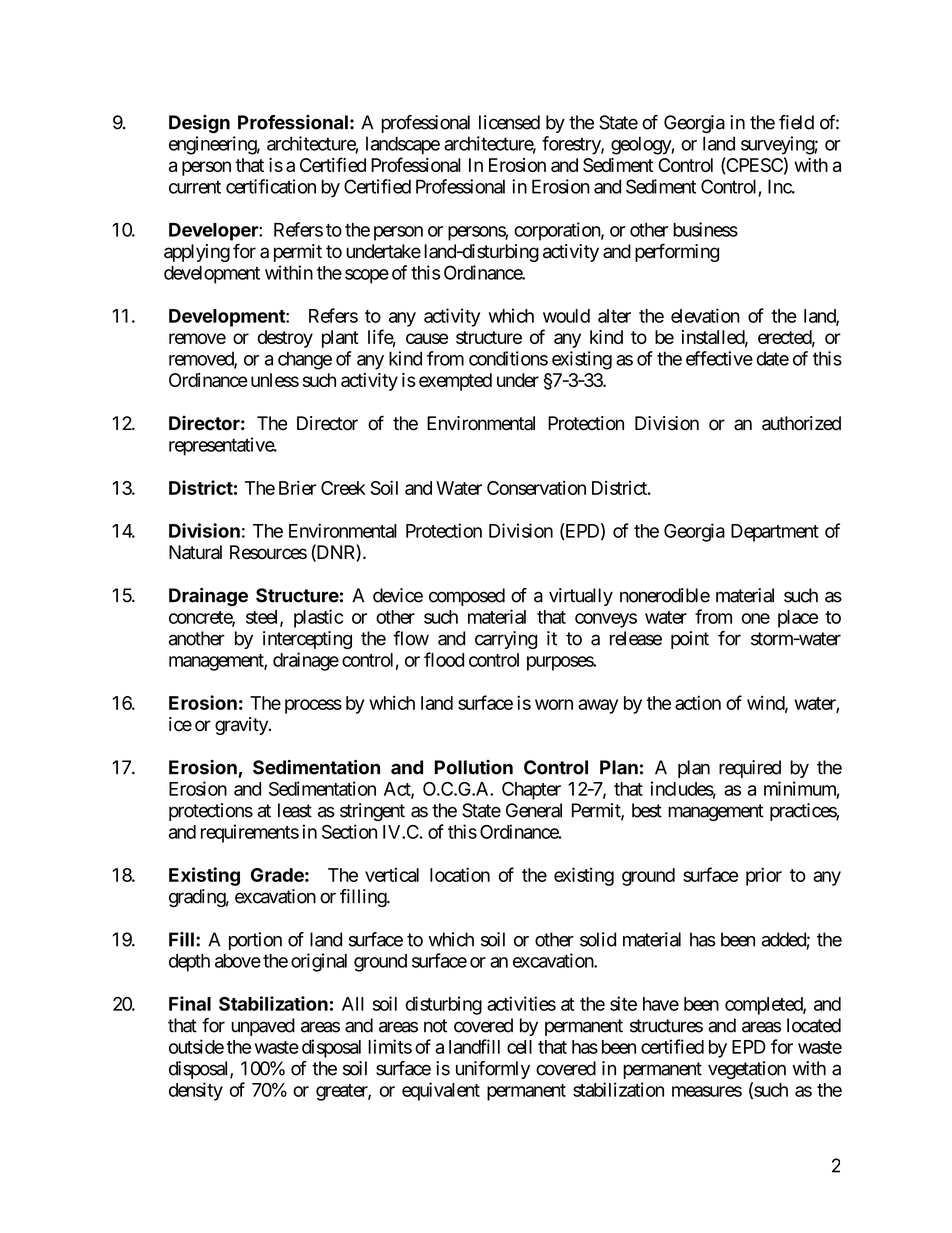 This screenshot has height=1233, width=952. Describe the element at coordinates (263, 1027) in the screenshot. I see `unpaved` at that location.
